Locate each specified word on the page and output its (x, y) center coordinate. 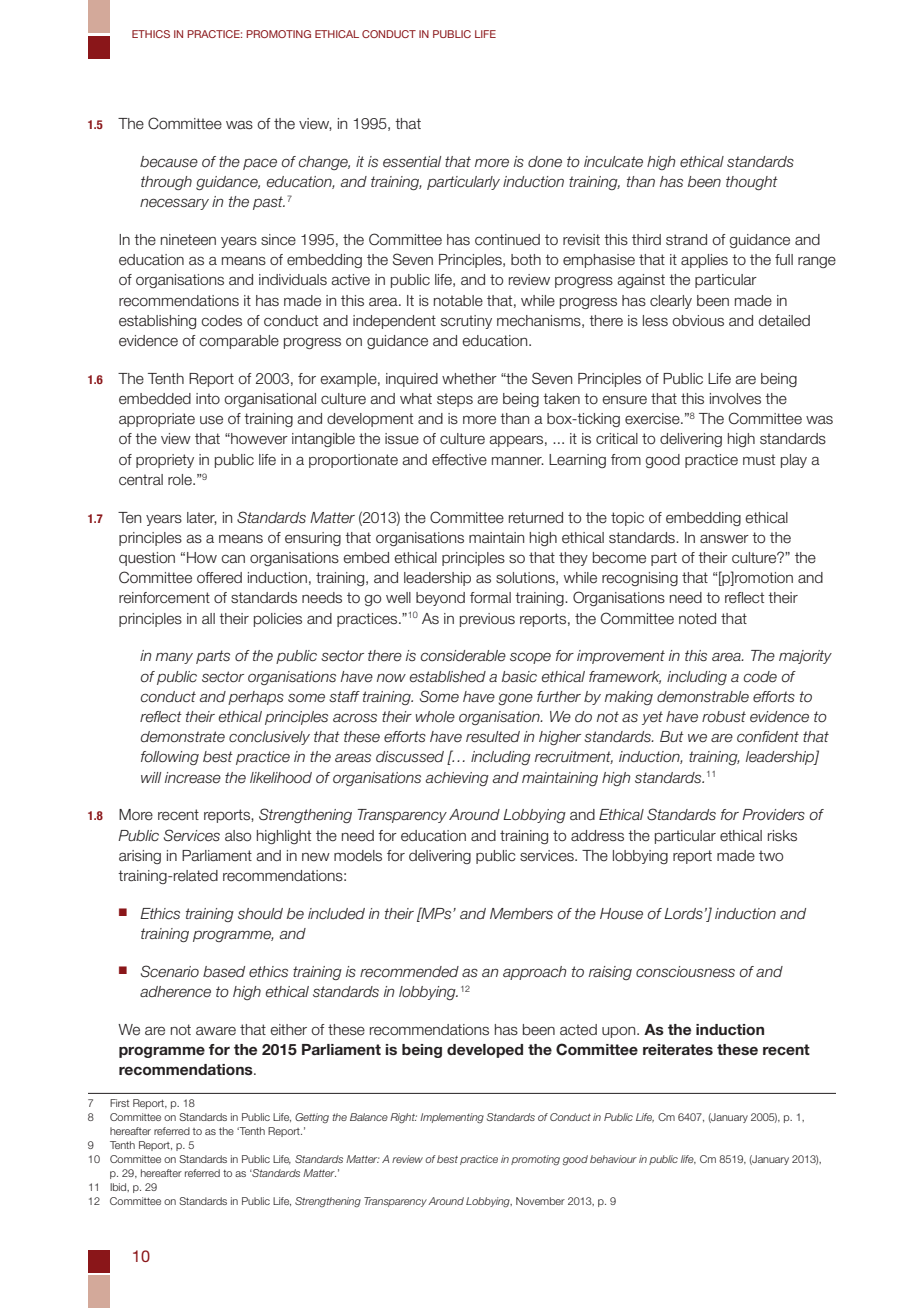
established (448, 677)
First (119, 1103)
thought (752, 183)
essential (412, 162)
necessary (174, 204)
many (174, 658)
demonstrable (703, 697)
